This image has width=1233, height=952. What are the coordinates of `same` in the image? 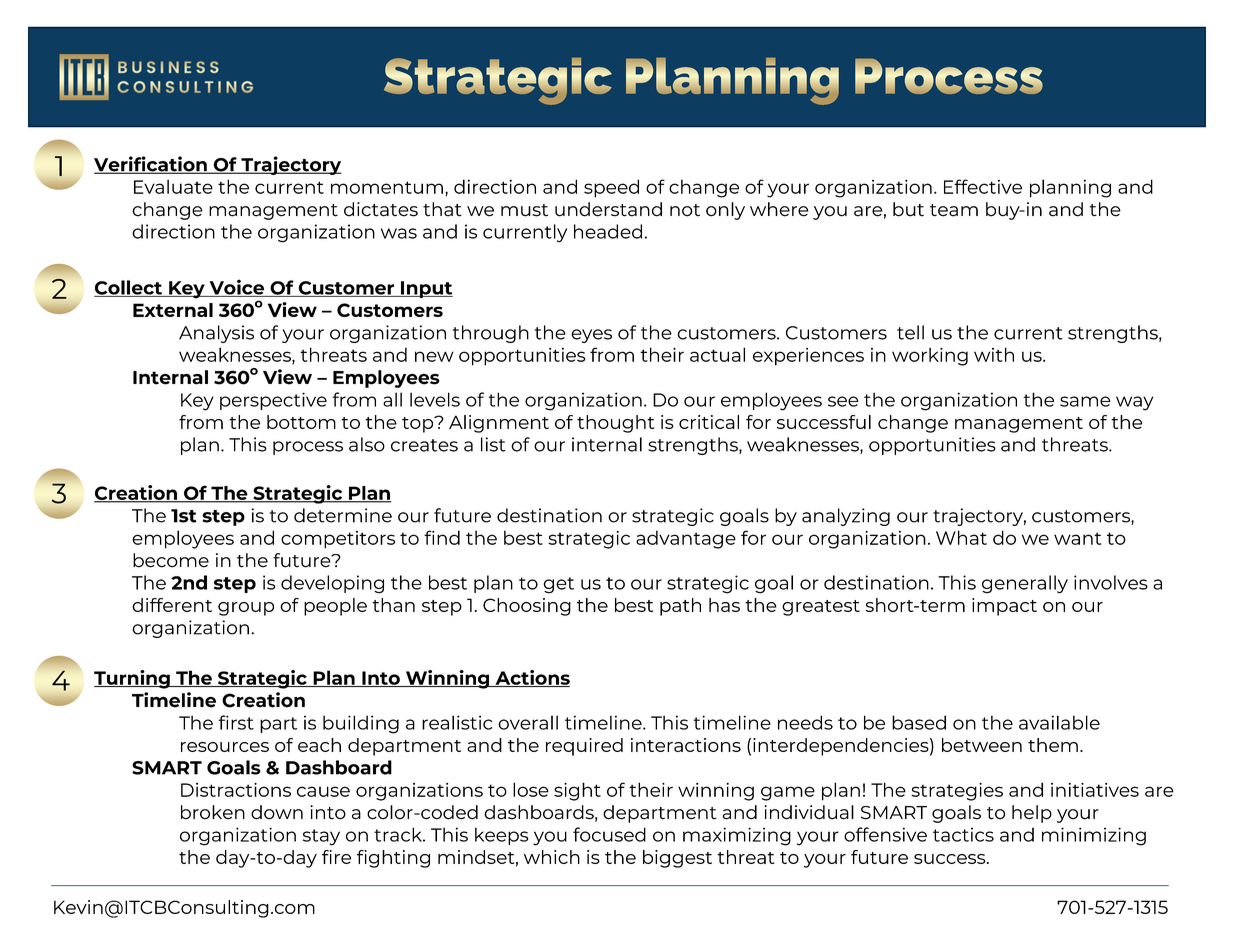 It's located at (1085, 401).
